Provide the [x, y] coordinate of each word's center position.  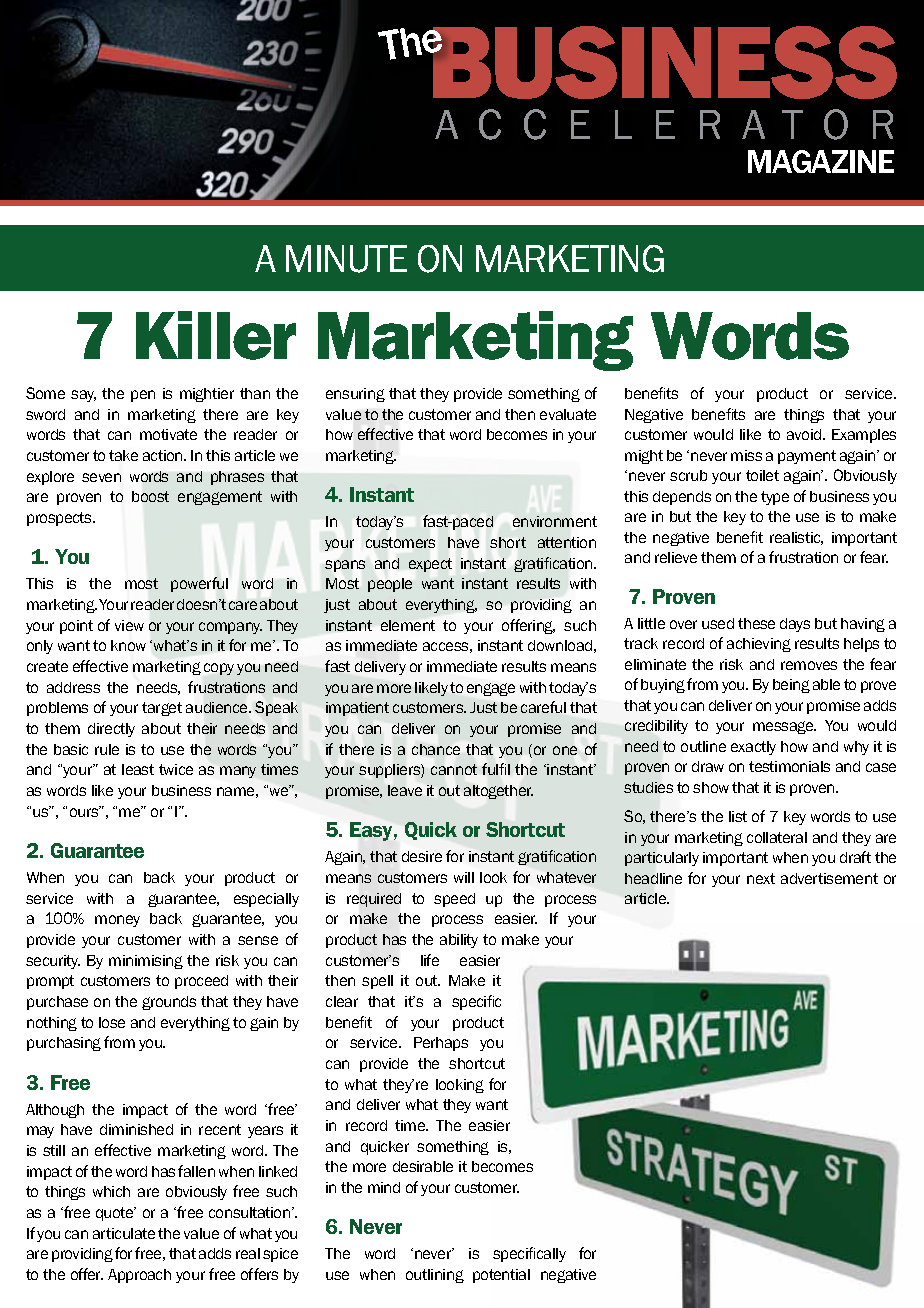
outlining [435, 1276]
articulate [124, 1233]
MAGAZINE [821, 161]
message [784, 727]
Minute [346, 259]
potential [501, 1276]
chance [436, 749]
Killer [216, 335]
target [162, 709]
